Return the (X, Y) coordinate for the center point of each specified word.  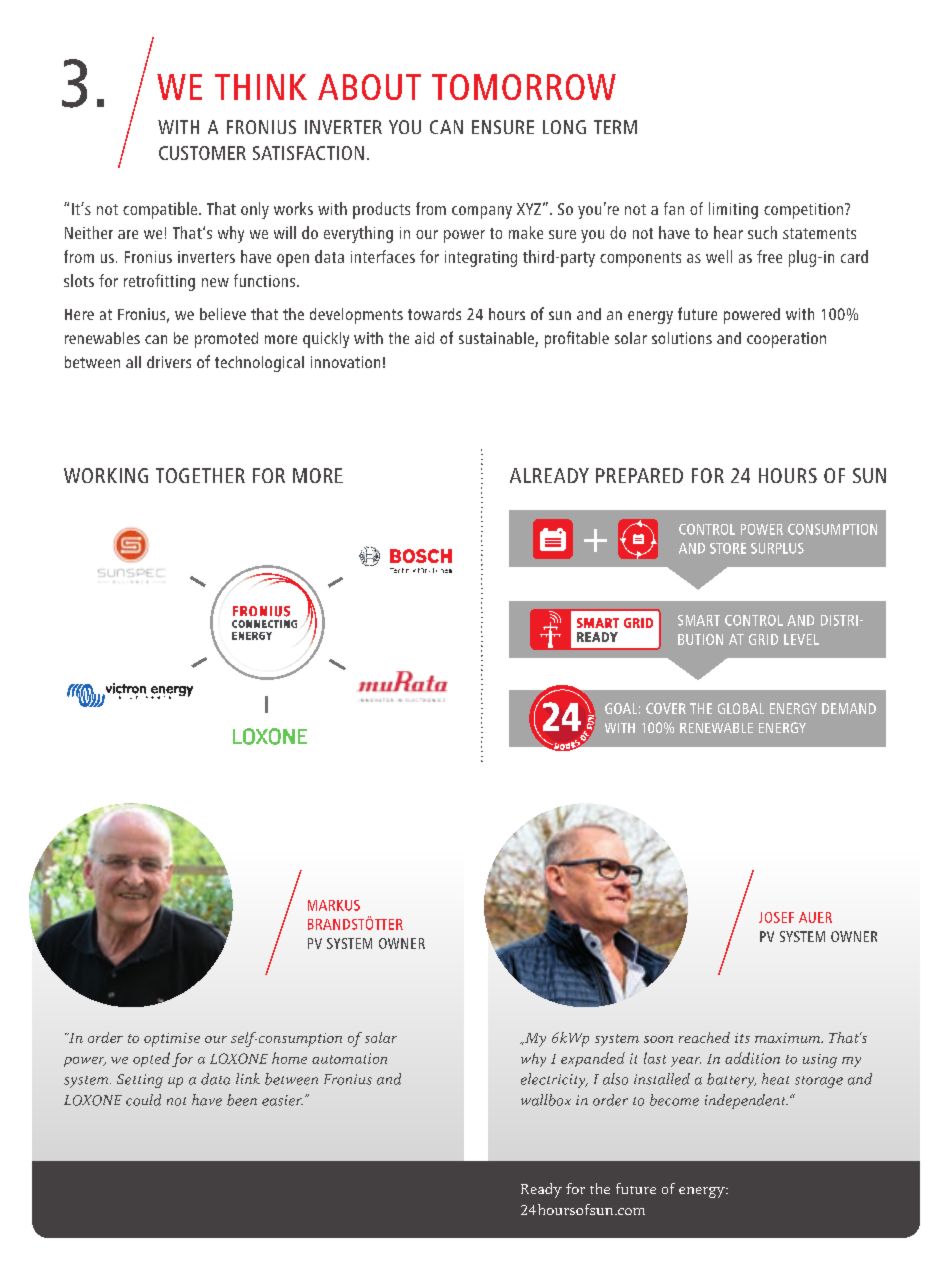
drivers (169, 362)
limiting (733, 210)
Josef (776, 917)
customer (202, 153)
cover (666, 708)
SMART (699, 620)
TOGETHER (200, 475)
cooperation (786, 340)
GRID (763, 639)
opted (151, 1059)
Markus (334, 905)
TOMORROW (524, 87)
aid (424, 338)
